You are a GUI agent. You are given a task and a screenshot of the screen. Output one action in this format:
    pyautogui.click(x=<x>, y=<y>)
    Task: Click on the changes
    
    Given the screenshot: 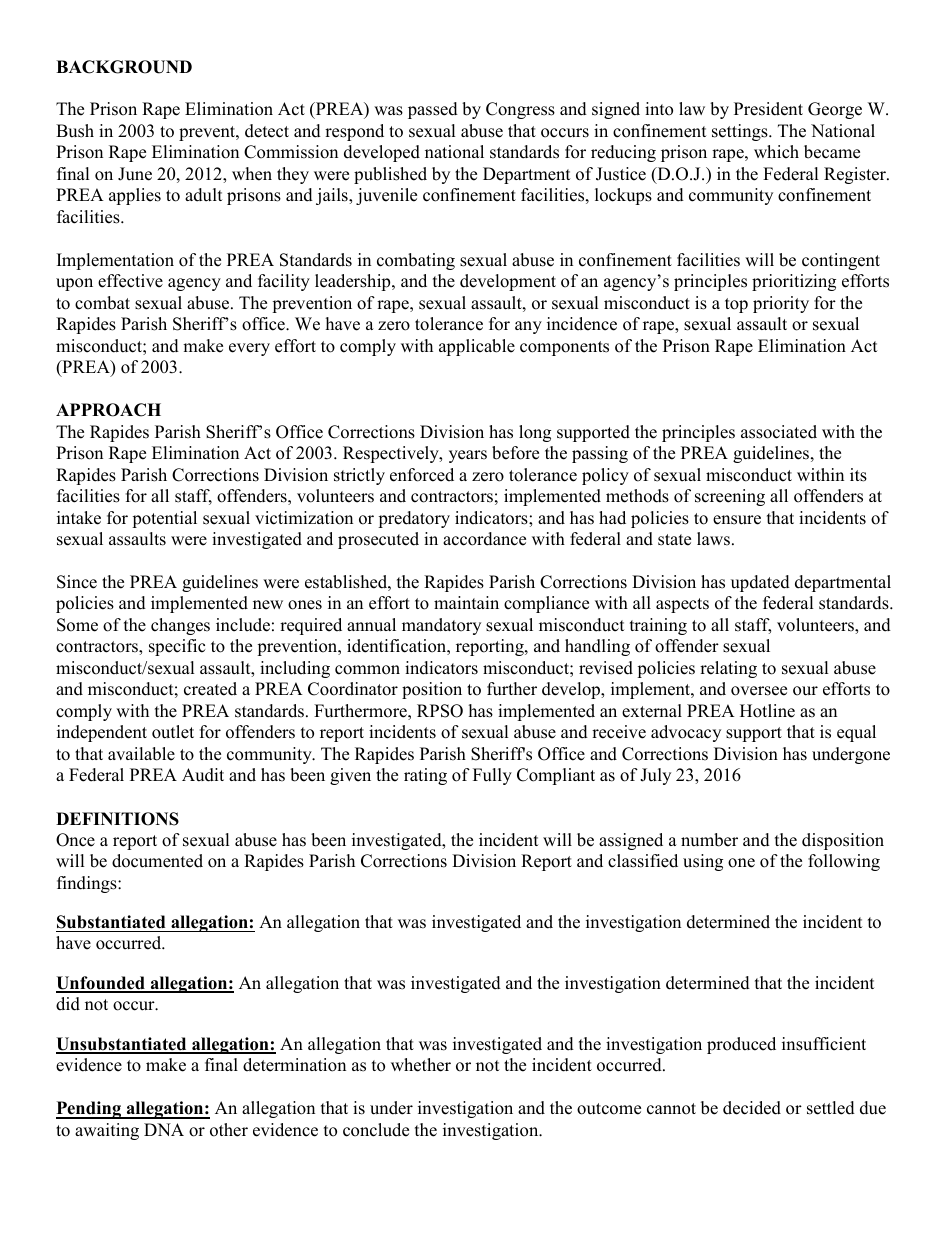 What is the action you would take?
    pyautogui.click(x=180, y=626)
